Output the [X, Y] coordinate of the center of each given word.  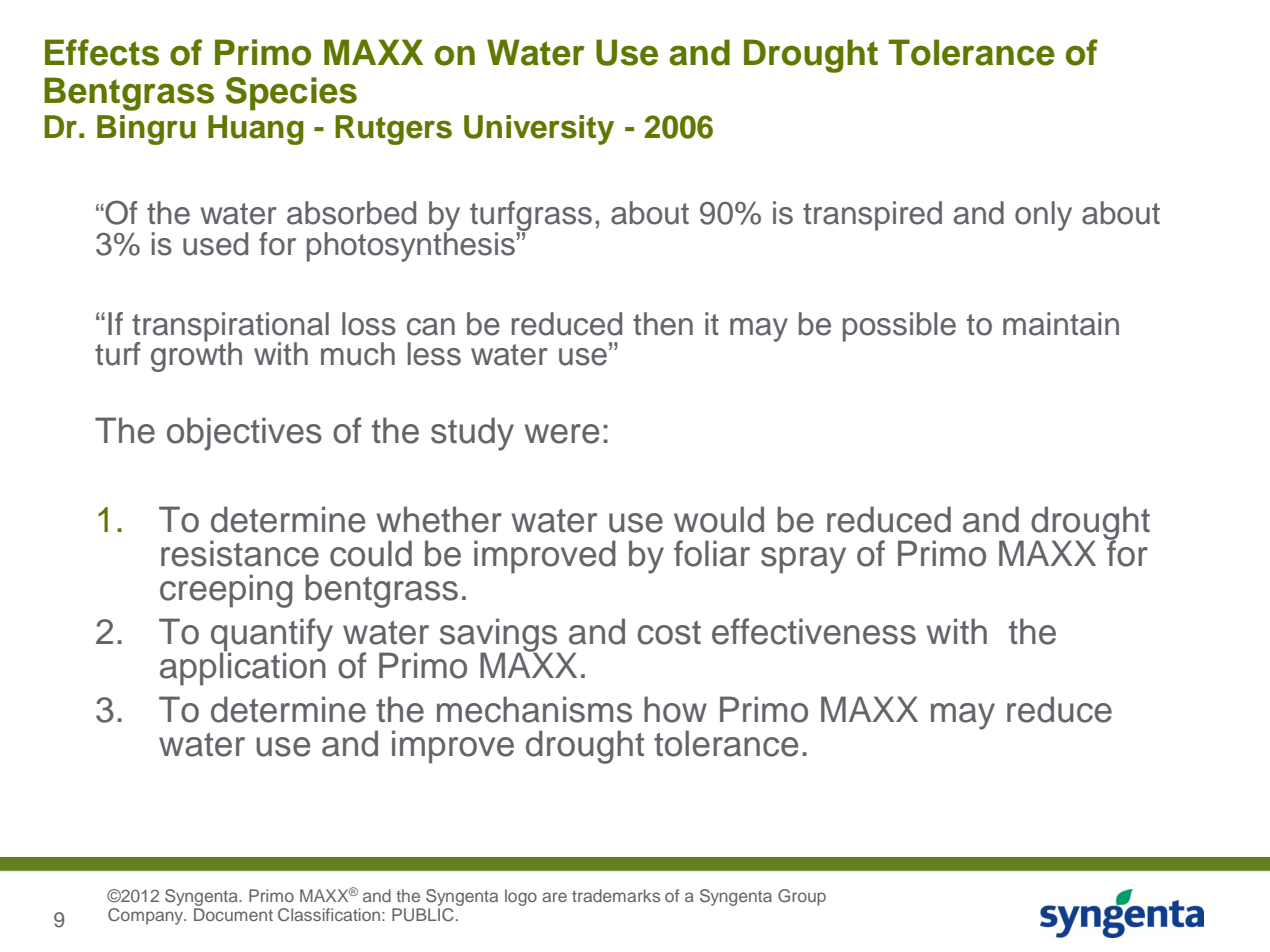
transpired [872, 216]
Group [802, 897]
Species [291, 94]
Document [233, 914]
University [539, 130]
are [554, 897]
